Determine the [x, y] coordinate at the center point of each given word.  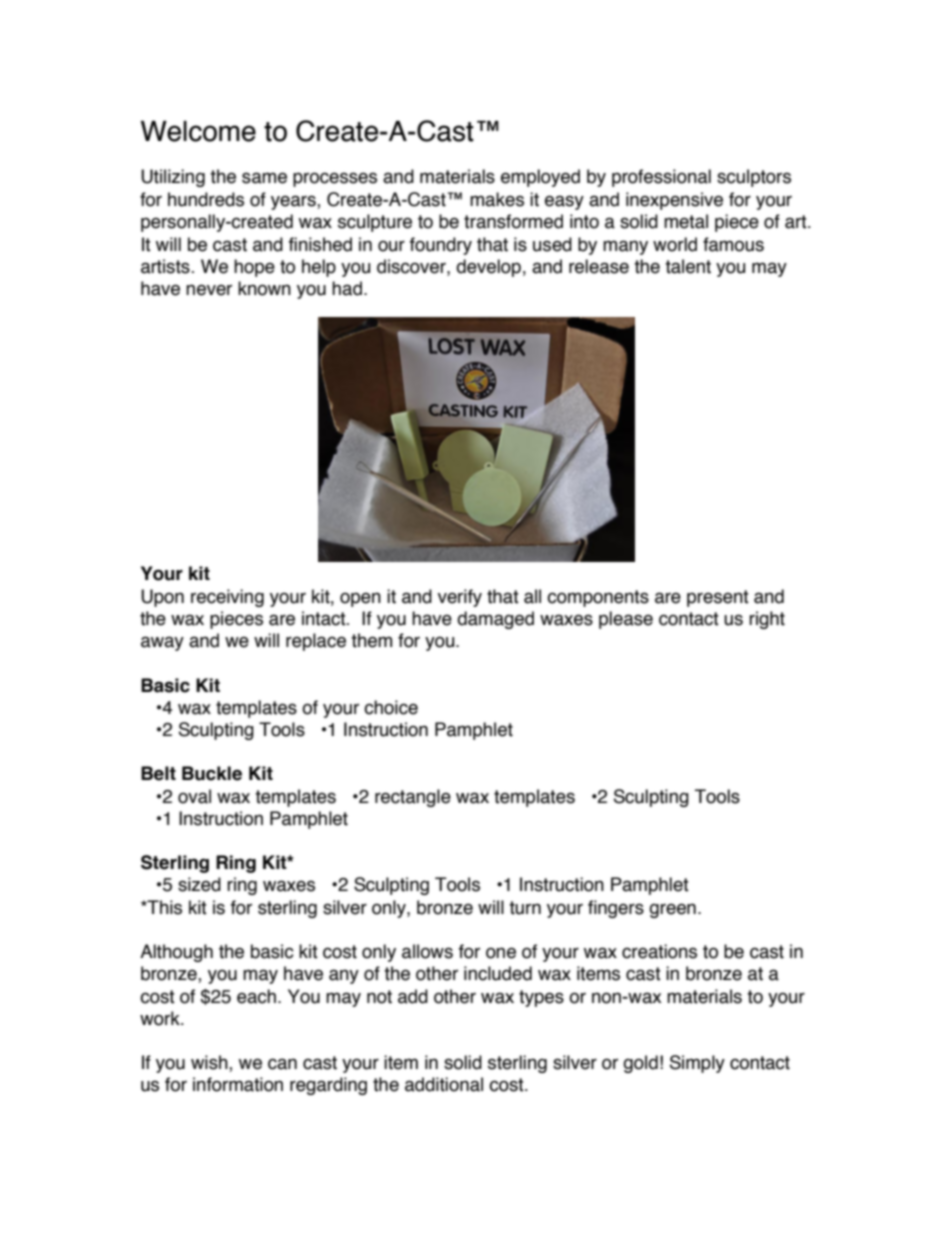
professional [661, 178]
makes [497, 199]
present [718, 598]
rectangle [413, 798]
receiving [227, 598]
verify [460, 598]
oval [194, 796]
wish [210, 1063]
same [264, 178]
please [626, 620]
